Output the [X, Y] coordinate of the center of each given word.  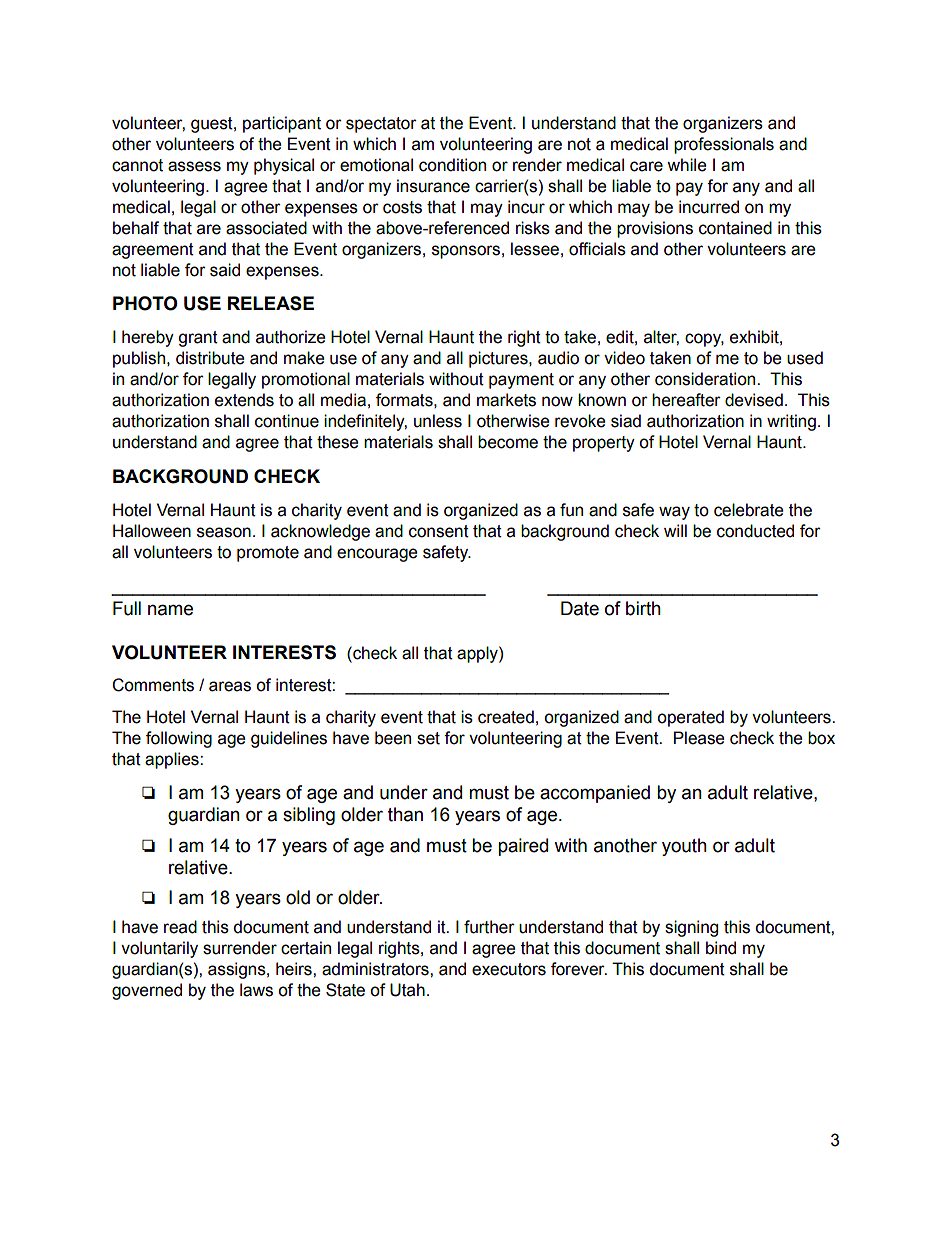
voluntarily [159, 949]
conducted [755, 531]
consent [439, 531]
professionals [724, 145]
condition [452, 165]
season [224, 532]
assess [194, 166]
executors [509, 969]
